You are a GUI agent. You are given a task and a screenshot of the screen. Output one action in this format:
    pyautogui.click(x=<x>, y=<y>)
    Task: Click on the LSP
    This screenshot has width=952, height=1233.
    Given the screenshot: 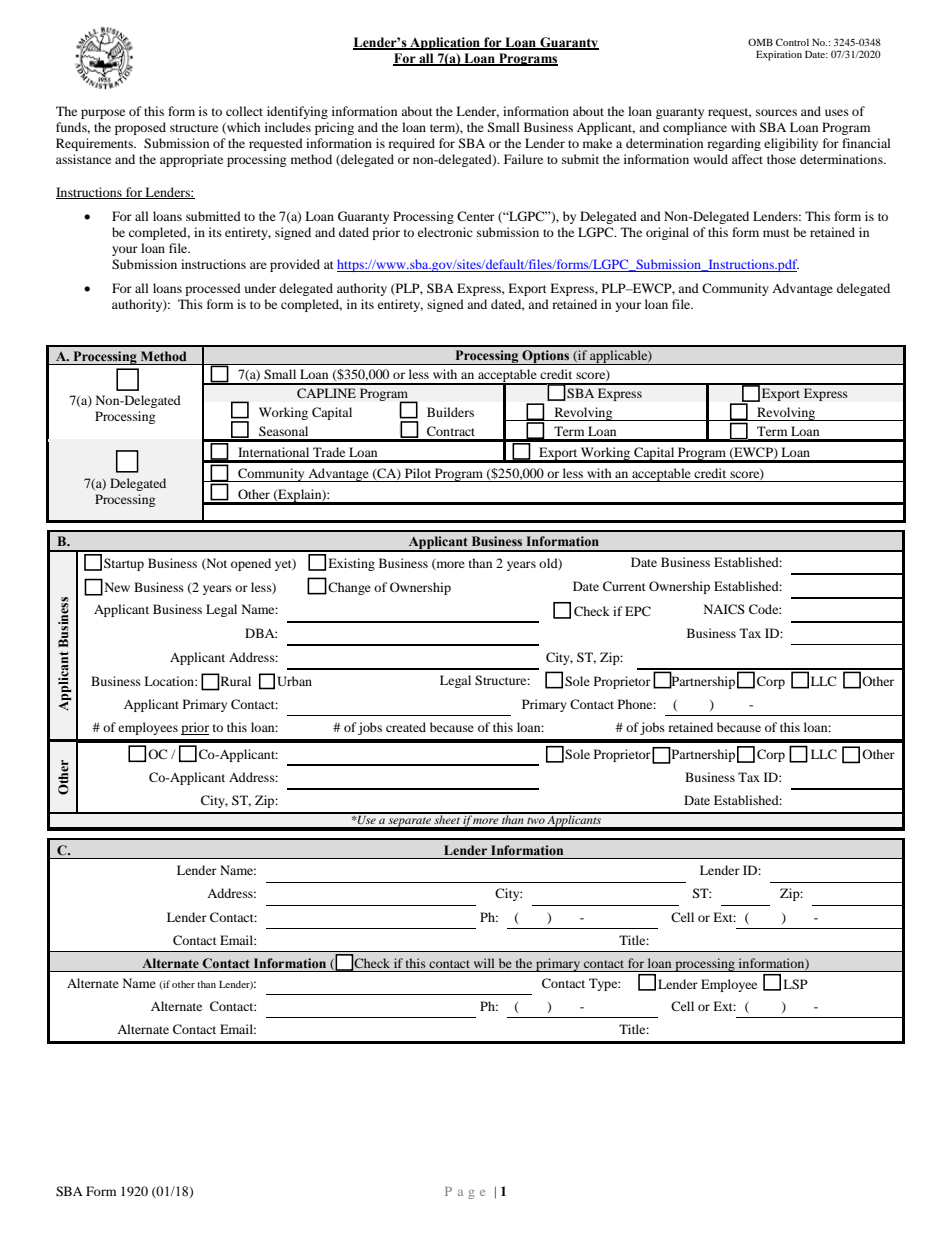 What is the action you would take?
    pyautogui.click(x=795, y=984)
